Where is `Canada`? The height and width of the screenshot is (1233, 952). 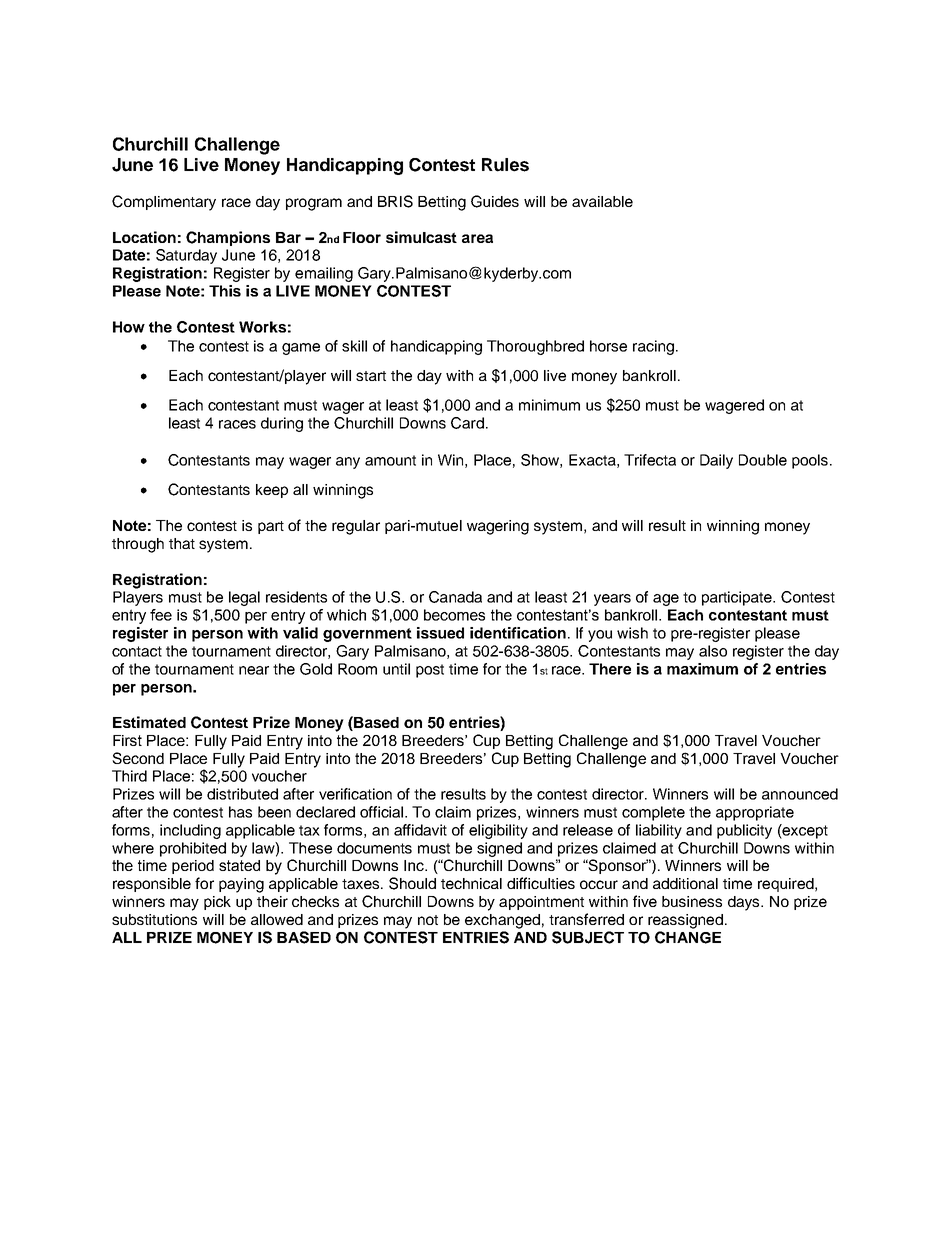
Canada is located at coordinates (455, 597).
